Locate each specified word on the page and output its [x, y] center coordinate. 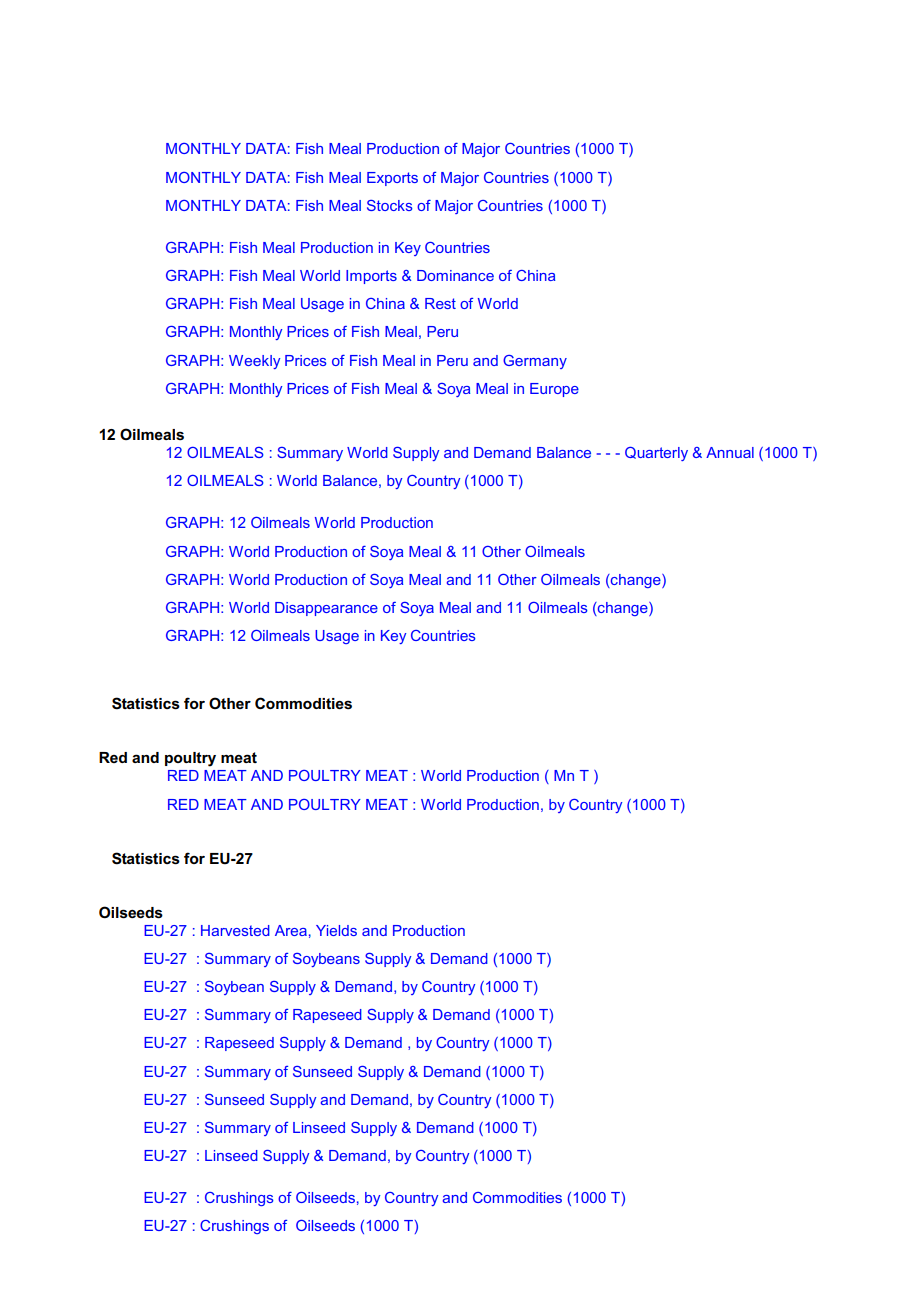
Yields [336, 930]
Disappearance [326, 609]
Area [291, 930]
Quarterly [656, 454]
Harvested [235, 930]
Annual [730, 452]
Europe [554, 390]
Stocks [390, 205]
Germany [535, 362]
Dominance [455, 275]
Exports [392, 179]
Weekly [254, 362]
